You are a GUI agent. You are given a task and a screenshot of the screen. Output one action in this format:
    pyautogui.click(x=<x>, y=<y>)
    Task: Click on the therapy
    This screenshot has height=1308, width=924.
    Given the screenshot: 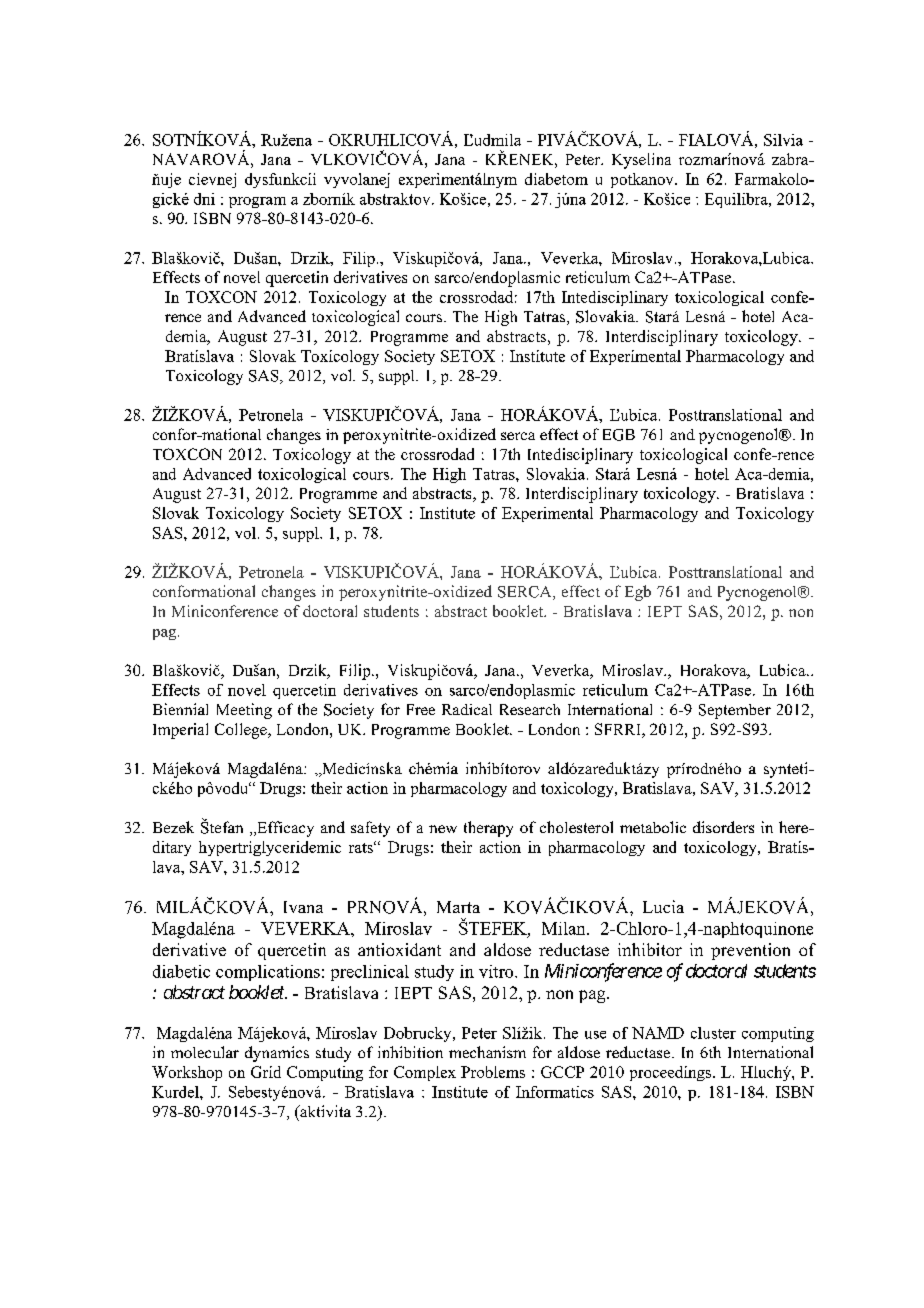 What is the action you would take?
    pyautogui.click(x=488, y=829)
